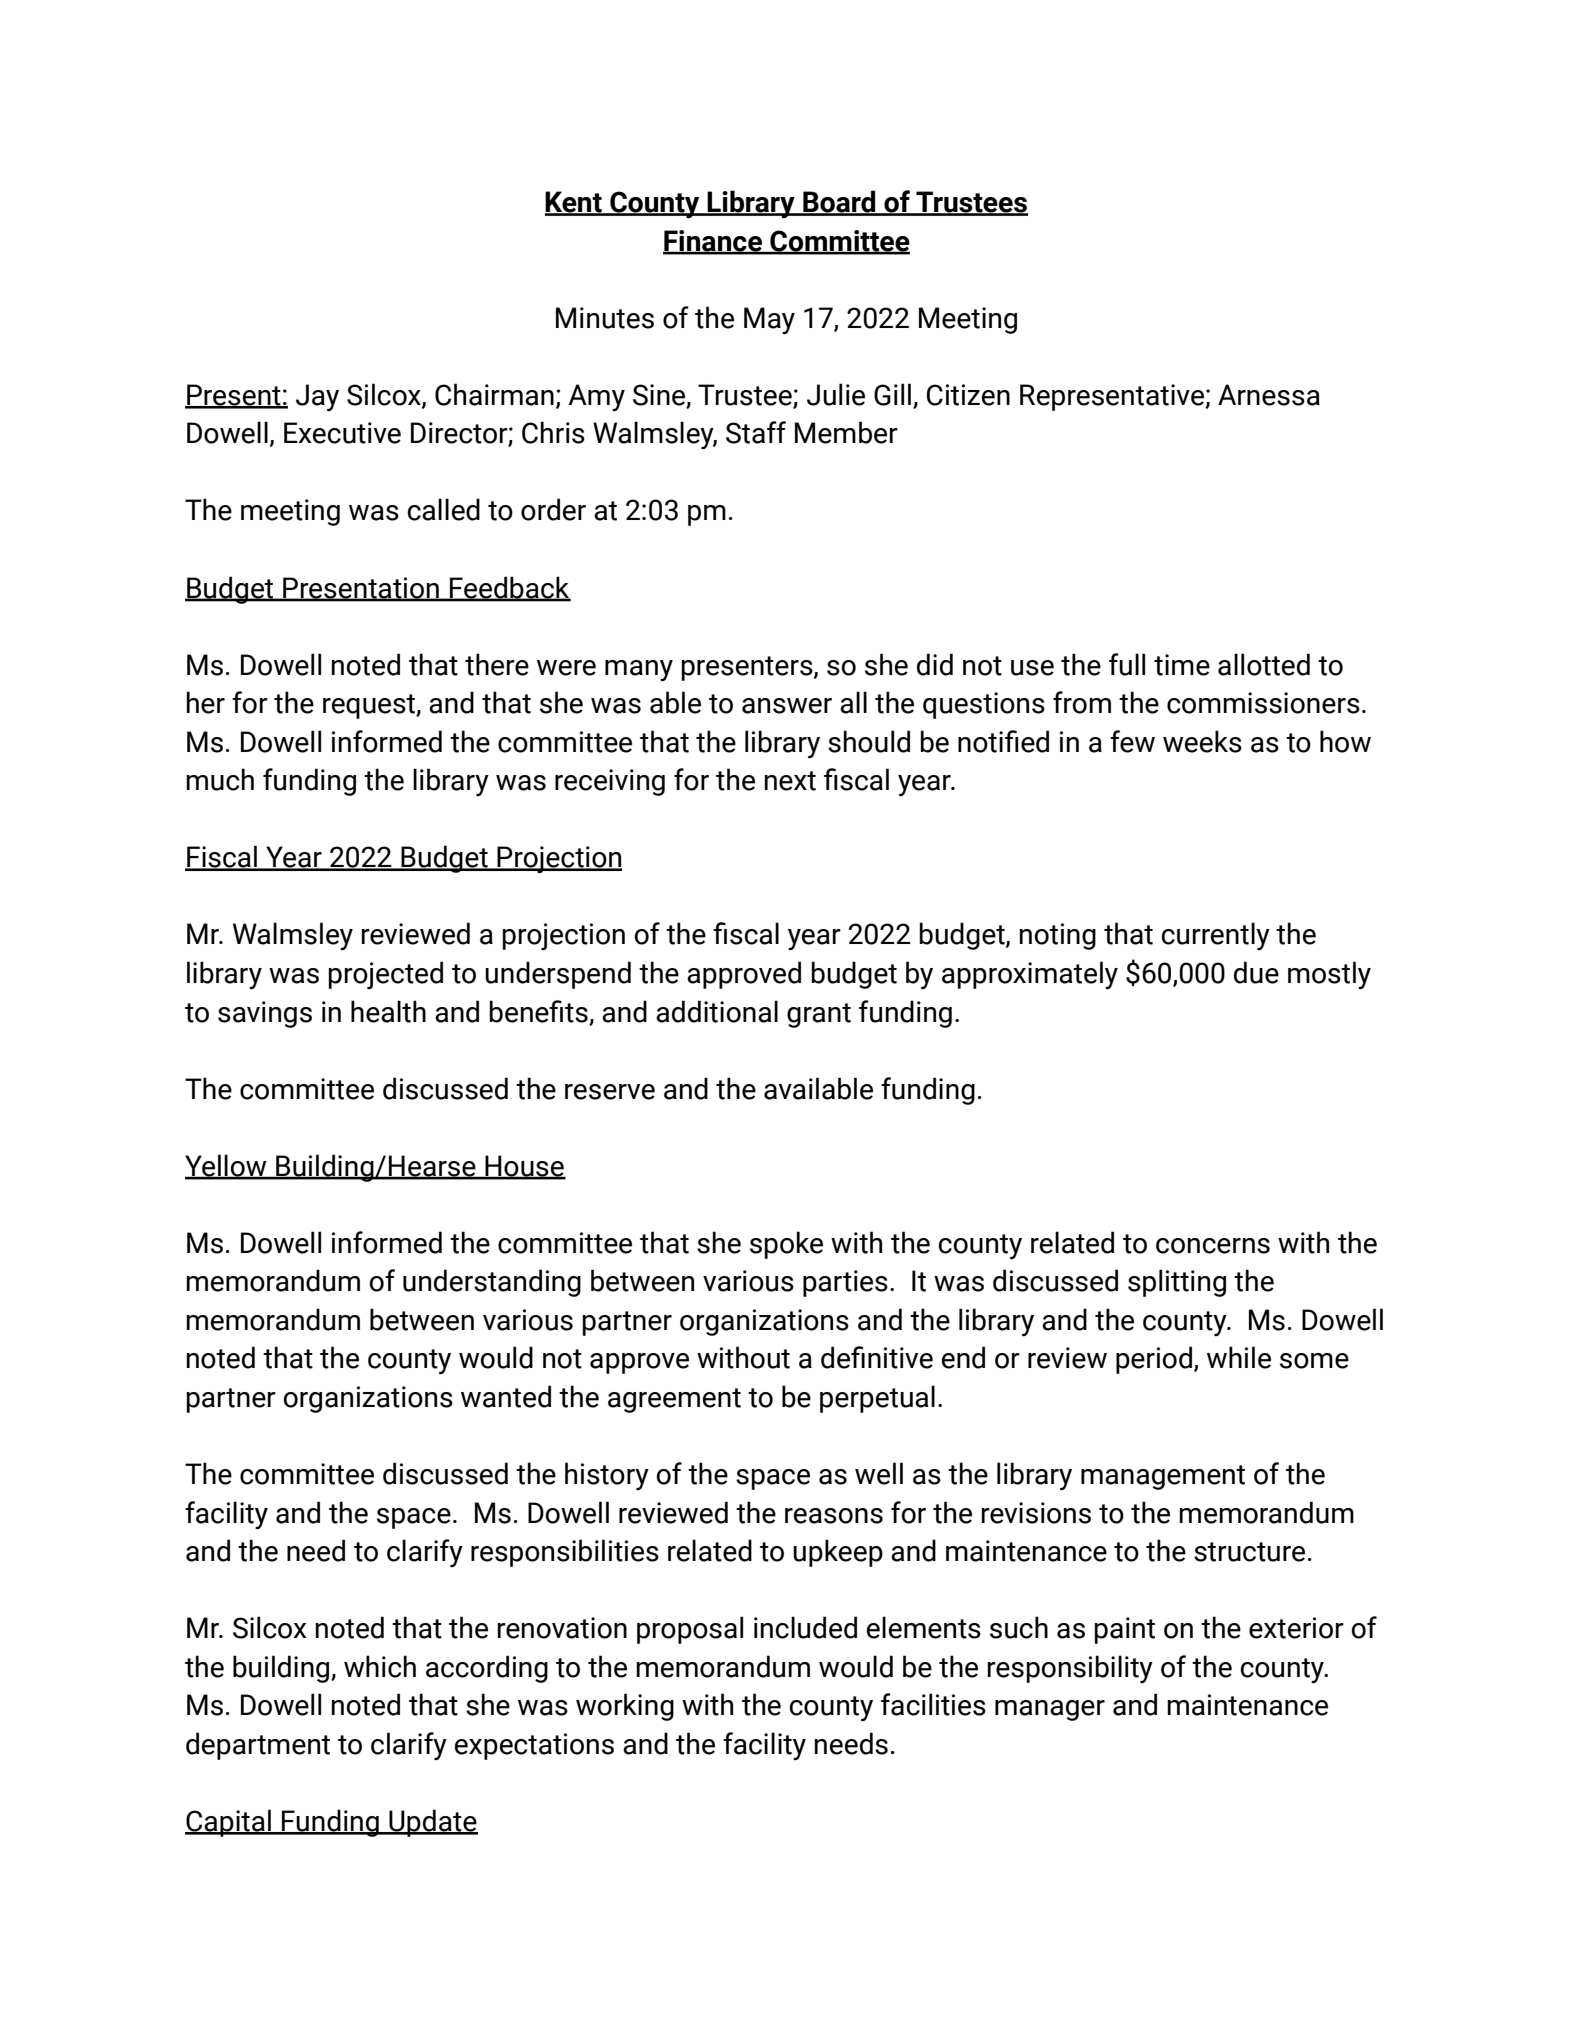  Describe the element at coordinates (839, 202) in the image. I see `Board` at that location.
